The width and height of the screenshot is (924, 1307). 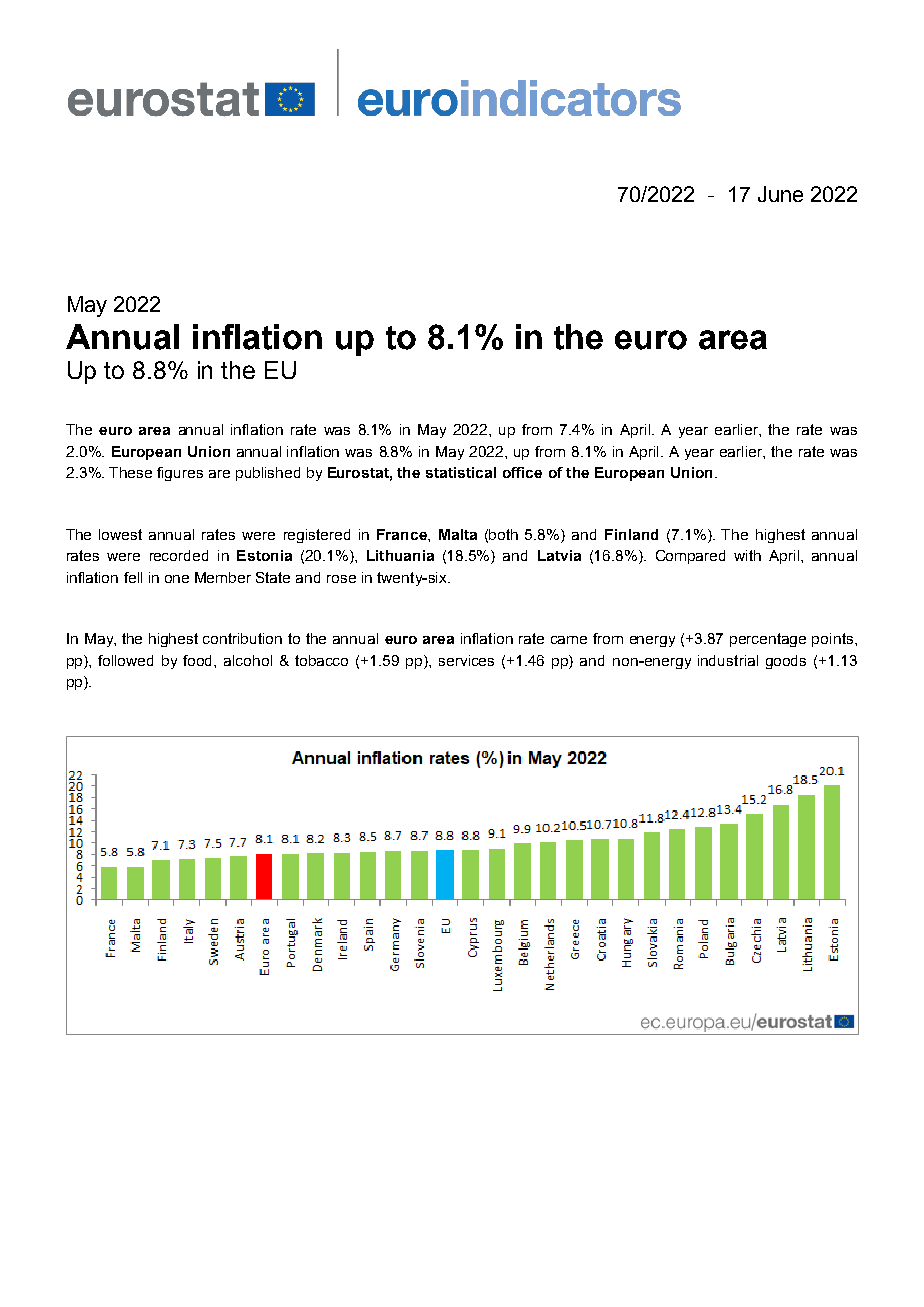 What do you see at coordinates (522, 472) in the screenshot?
I see `office` at bounding box center [522, 472].
